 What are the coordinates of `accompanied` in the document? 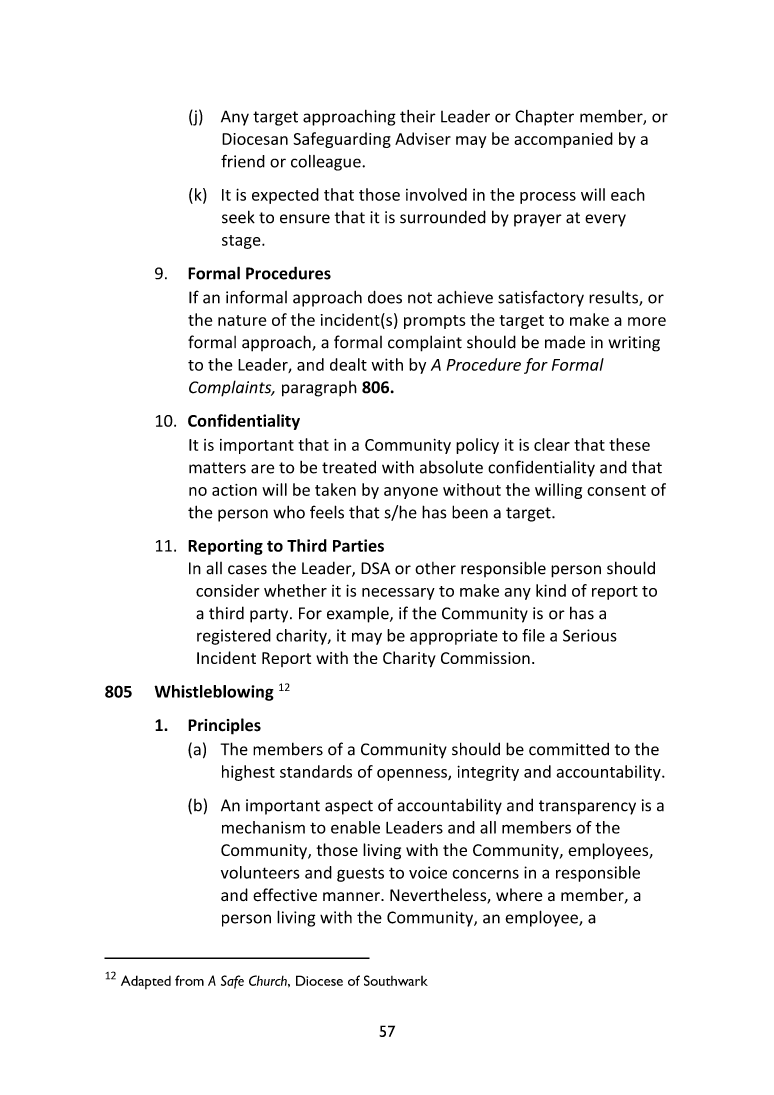 It's located at (563, 140).
